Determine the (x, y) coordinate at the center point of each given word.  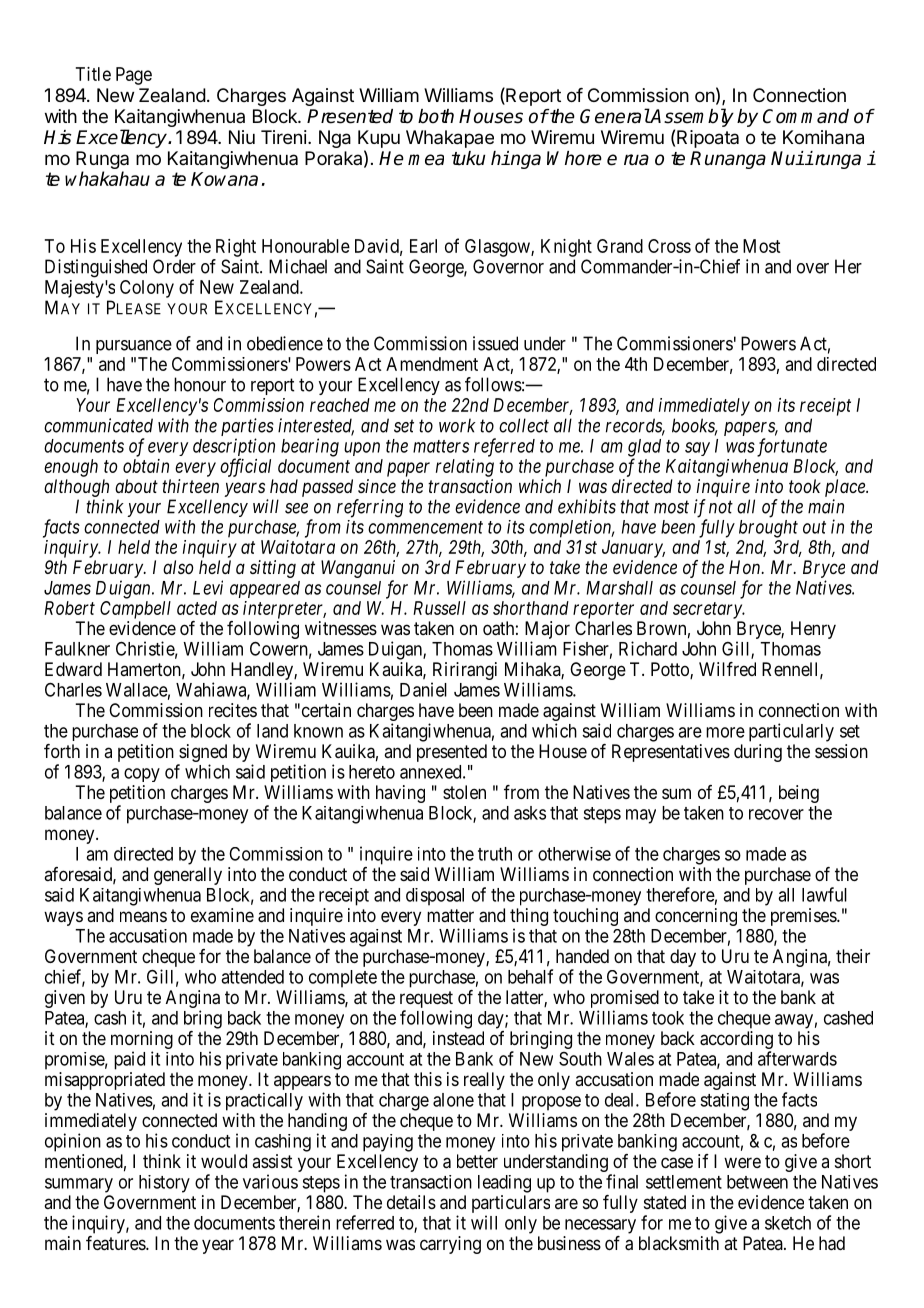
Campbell (135, 610)
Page (134, 76)
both (436, 116)
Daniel (423, 689)
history (164, 1184)
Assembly (691, 117)
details (411, 1202)
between (757, 1182)
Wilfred (727, 669)
